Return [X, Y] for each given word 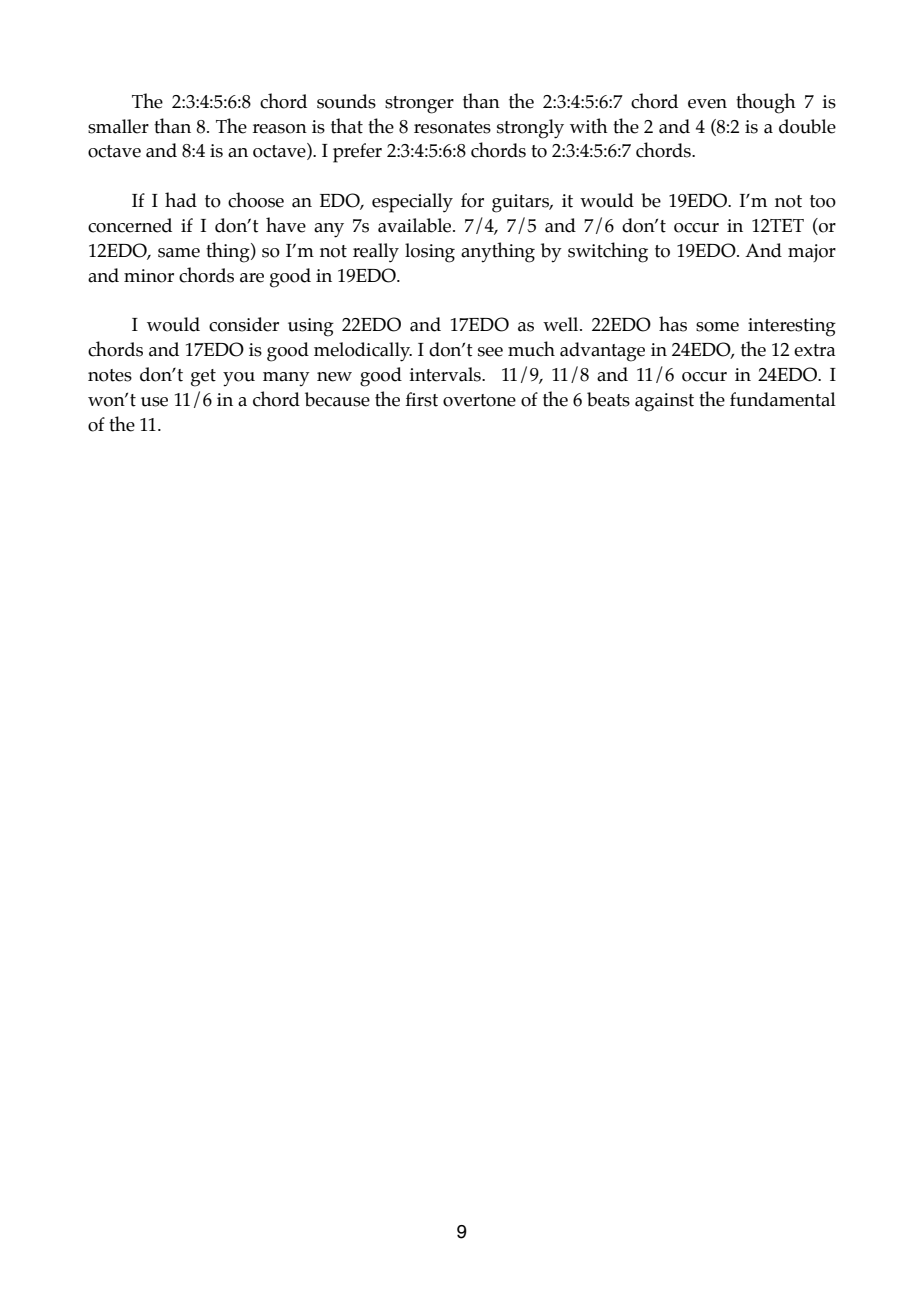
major [812, 253]
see [490, 352]
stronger [419, 105]
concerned [130, 225]
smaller [118, 126]
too [823, 201]
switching [608, 252]
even [707, 104]
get [203, 378]
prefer [357, 153]
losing [430, 253]
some [717, 327]
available [416, 225]
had [181, 200]
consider [244, 324]
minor [149, 276]
